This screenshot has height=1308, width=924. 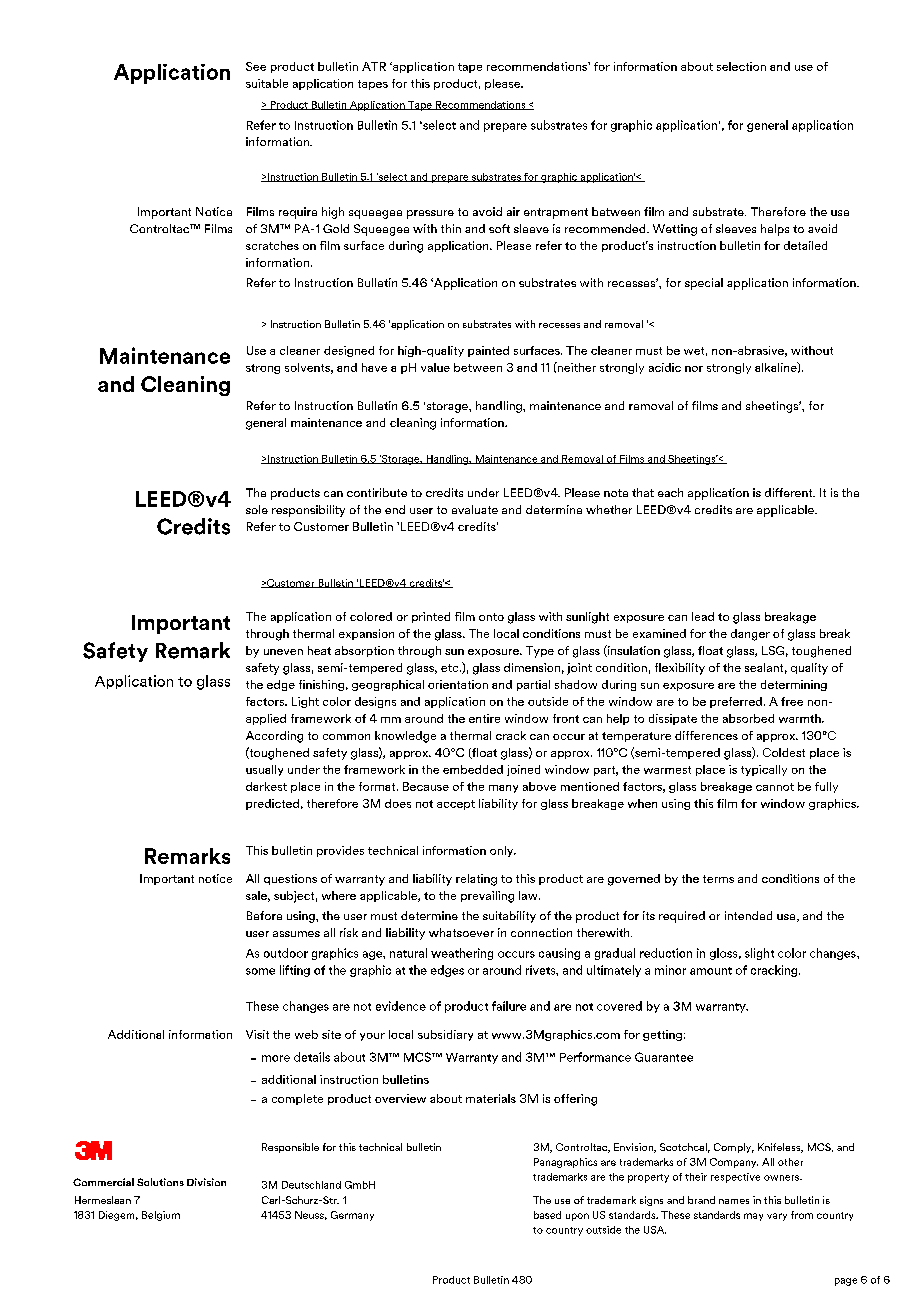 I want to click on based, so click(x=547, y=1215).
